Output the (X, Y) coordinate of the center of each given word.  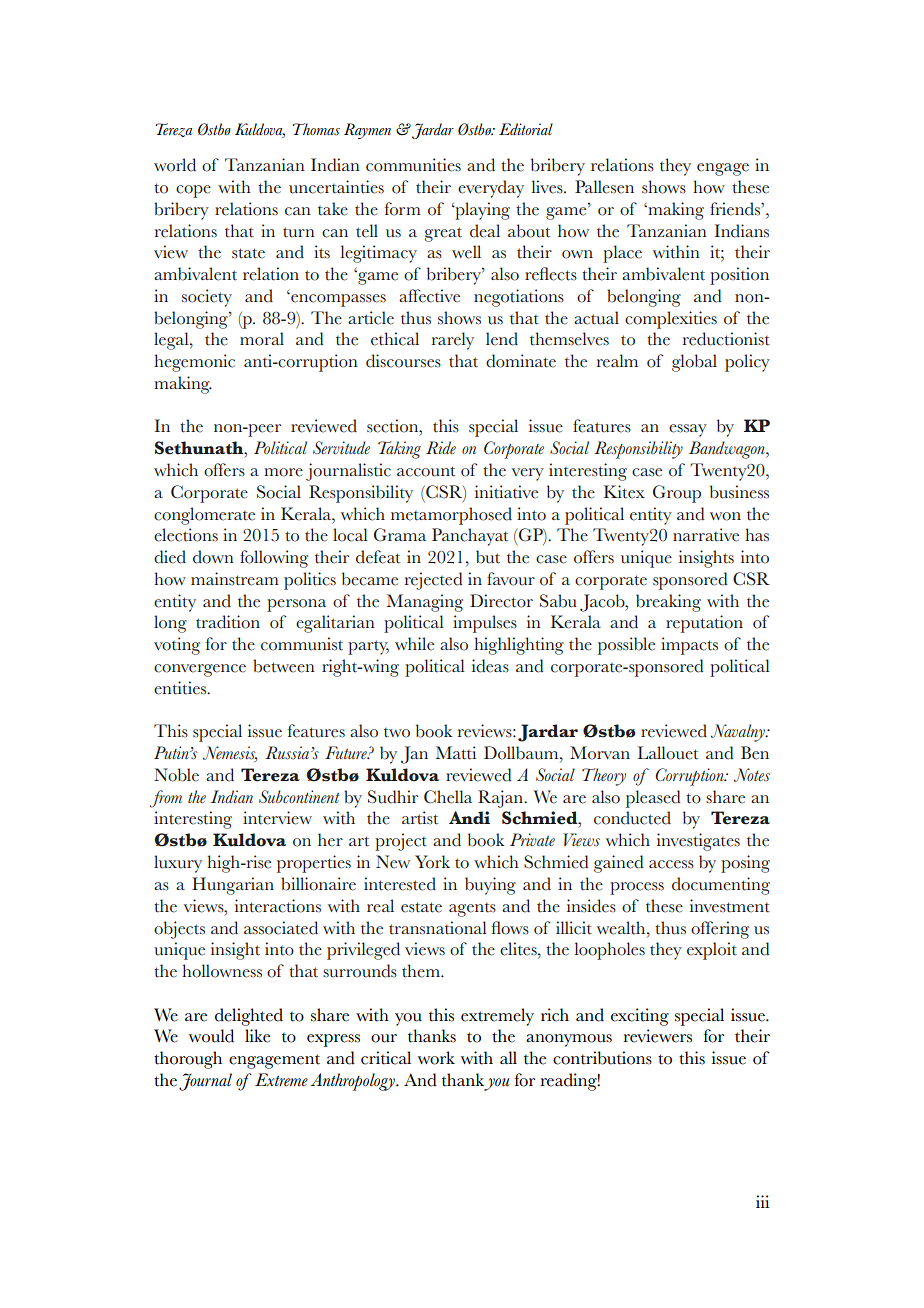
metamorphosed (451, 516)
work (436, 1058)
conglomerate (204, 516)
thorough (188, 1060)
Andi (469, 817)
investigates (698, 842)
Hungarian (233, 886)
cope (193, 191)
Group (677, 494)
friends (736, 209)
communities (413, 165)
